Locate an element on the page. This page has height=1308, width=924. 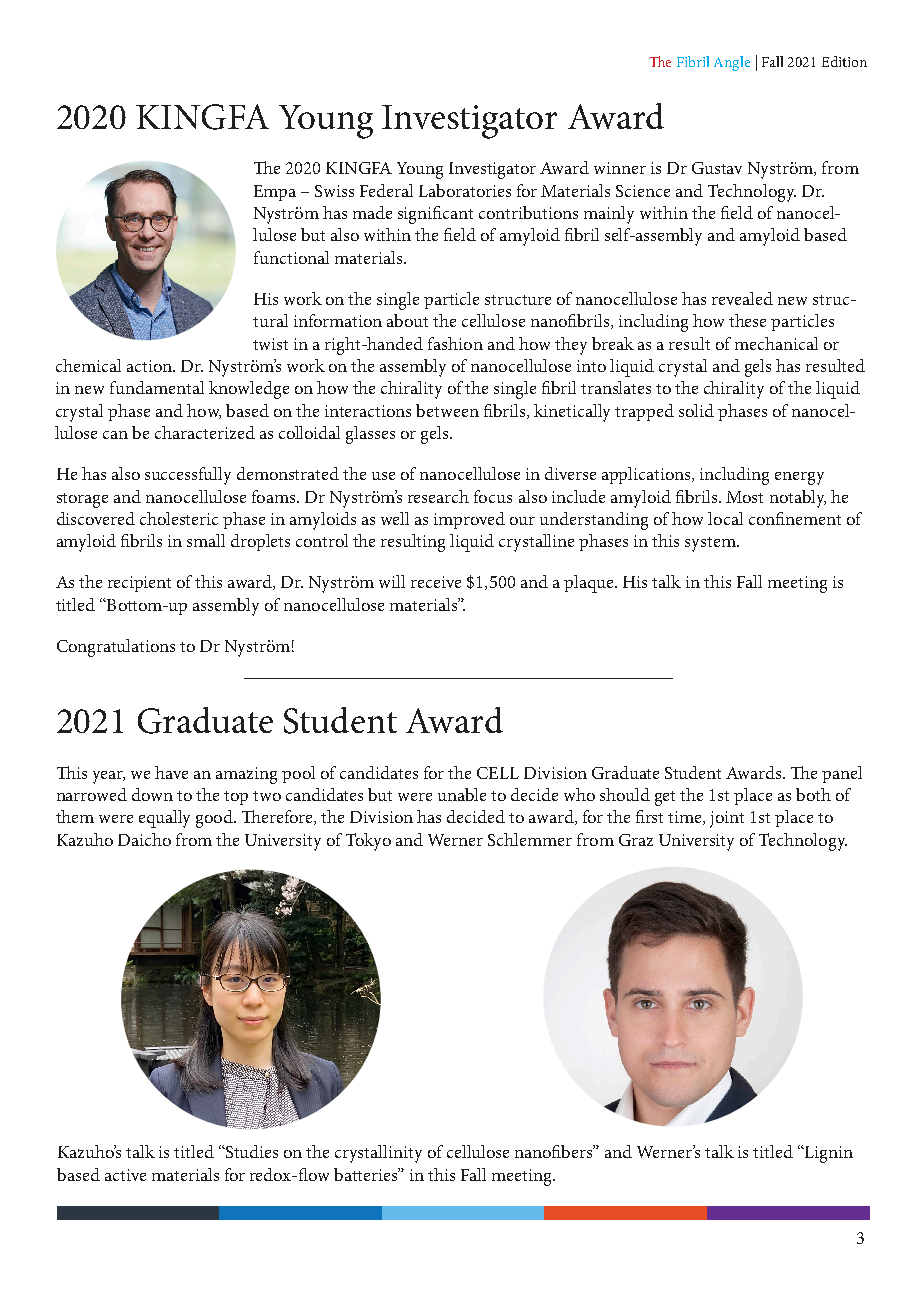
Angle is located at coordinates (732, 63).
